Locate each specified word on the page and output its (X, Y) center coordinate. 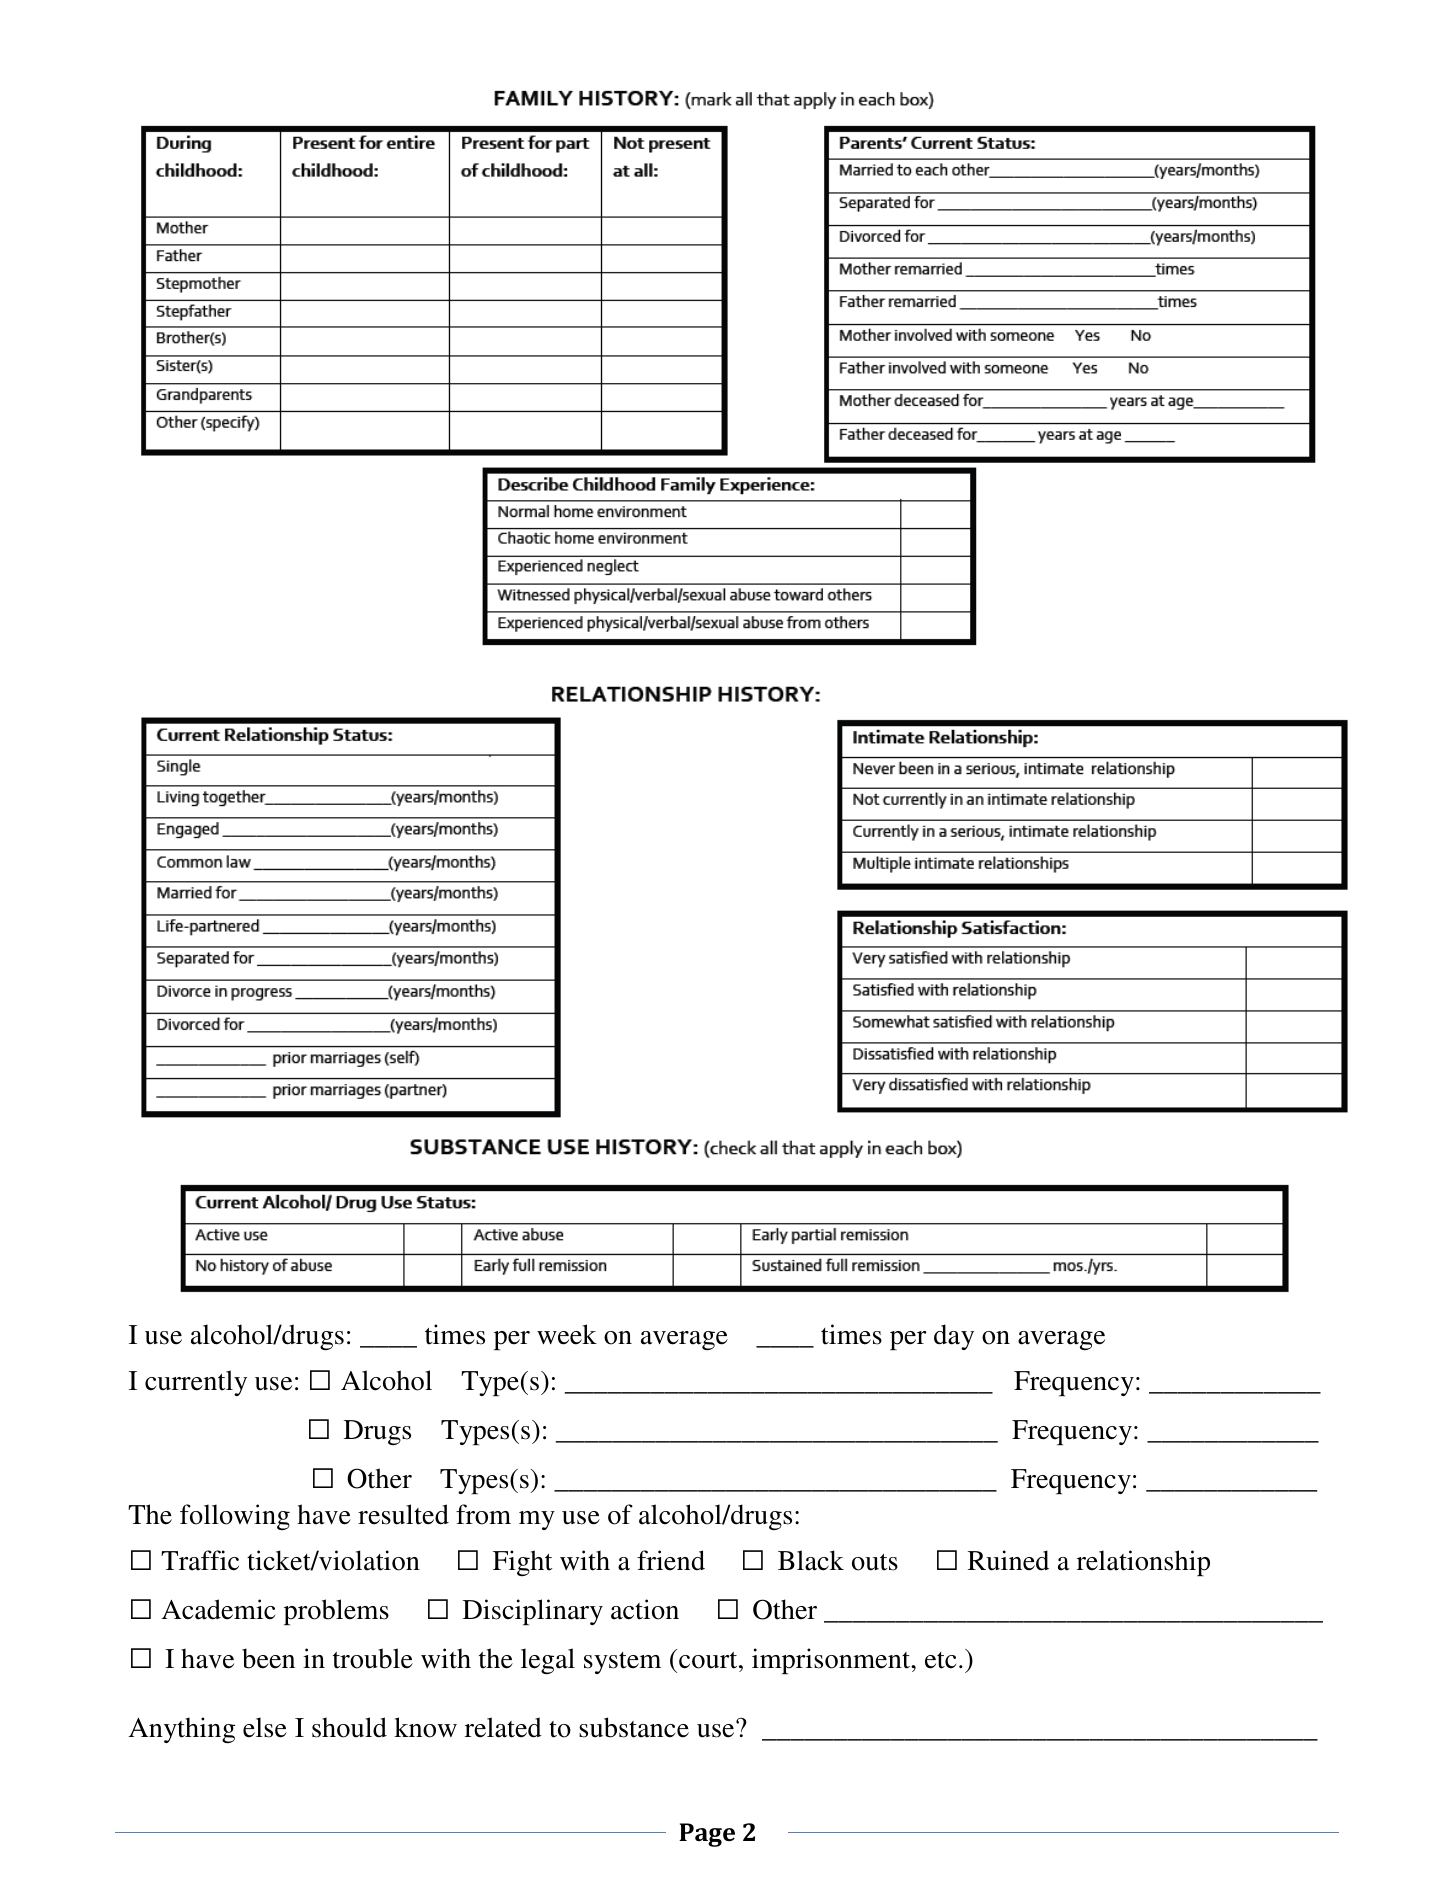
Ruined (1008, 1560)
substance (634, 1727)
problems (336, 1612)
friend (671, 1560)
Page (707, 1835)
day (954, 1337)
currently (196, 1383)
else (265, 1727)
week (567, 1334)
